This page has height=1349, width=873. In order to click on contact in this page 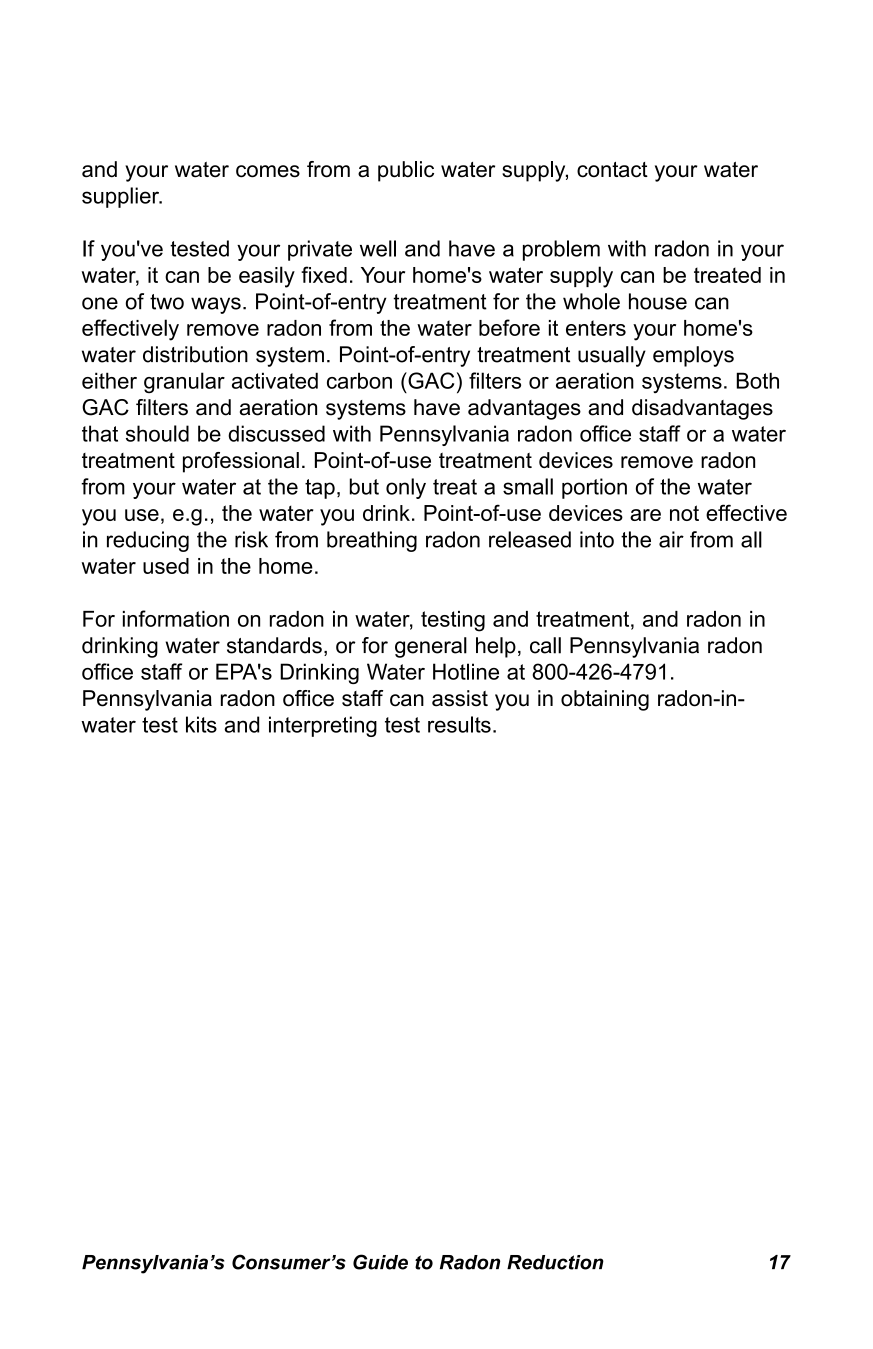, I will do `click(612, 170)`.
